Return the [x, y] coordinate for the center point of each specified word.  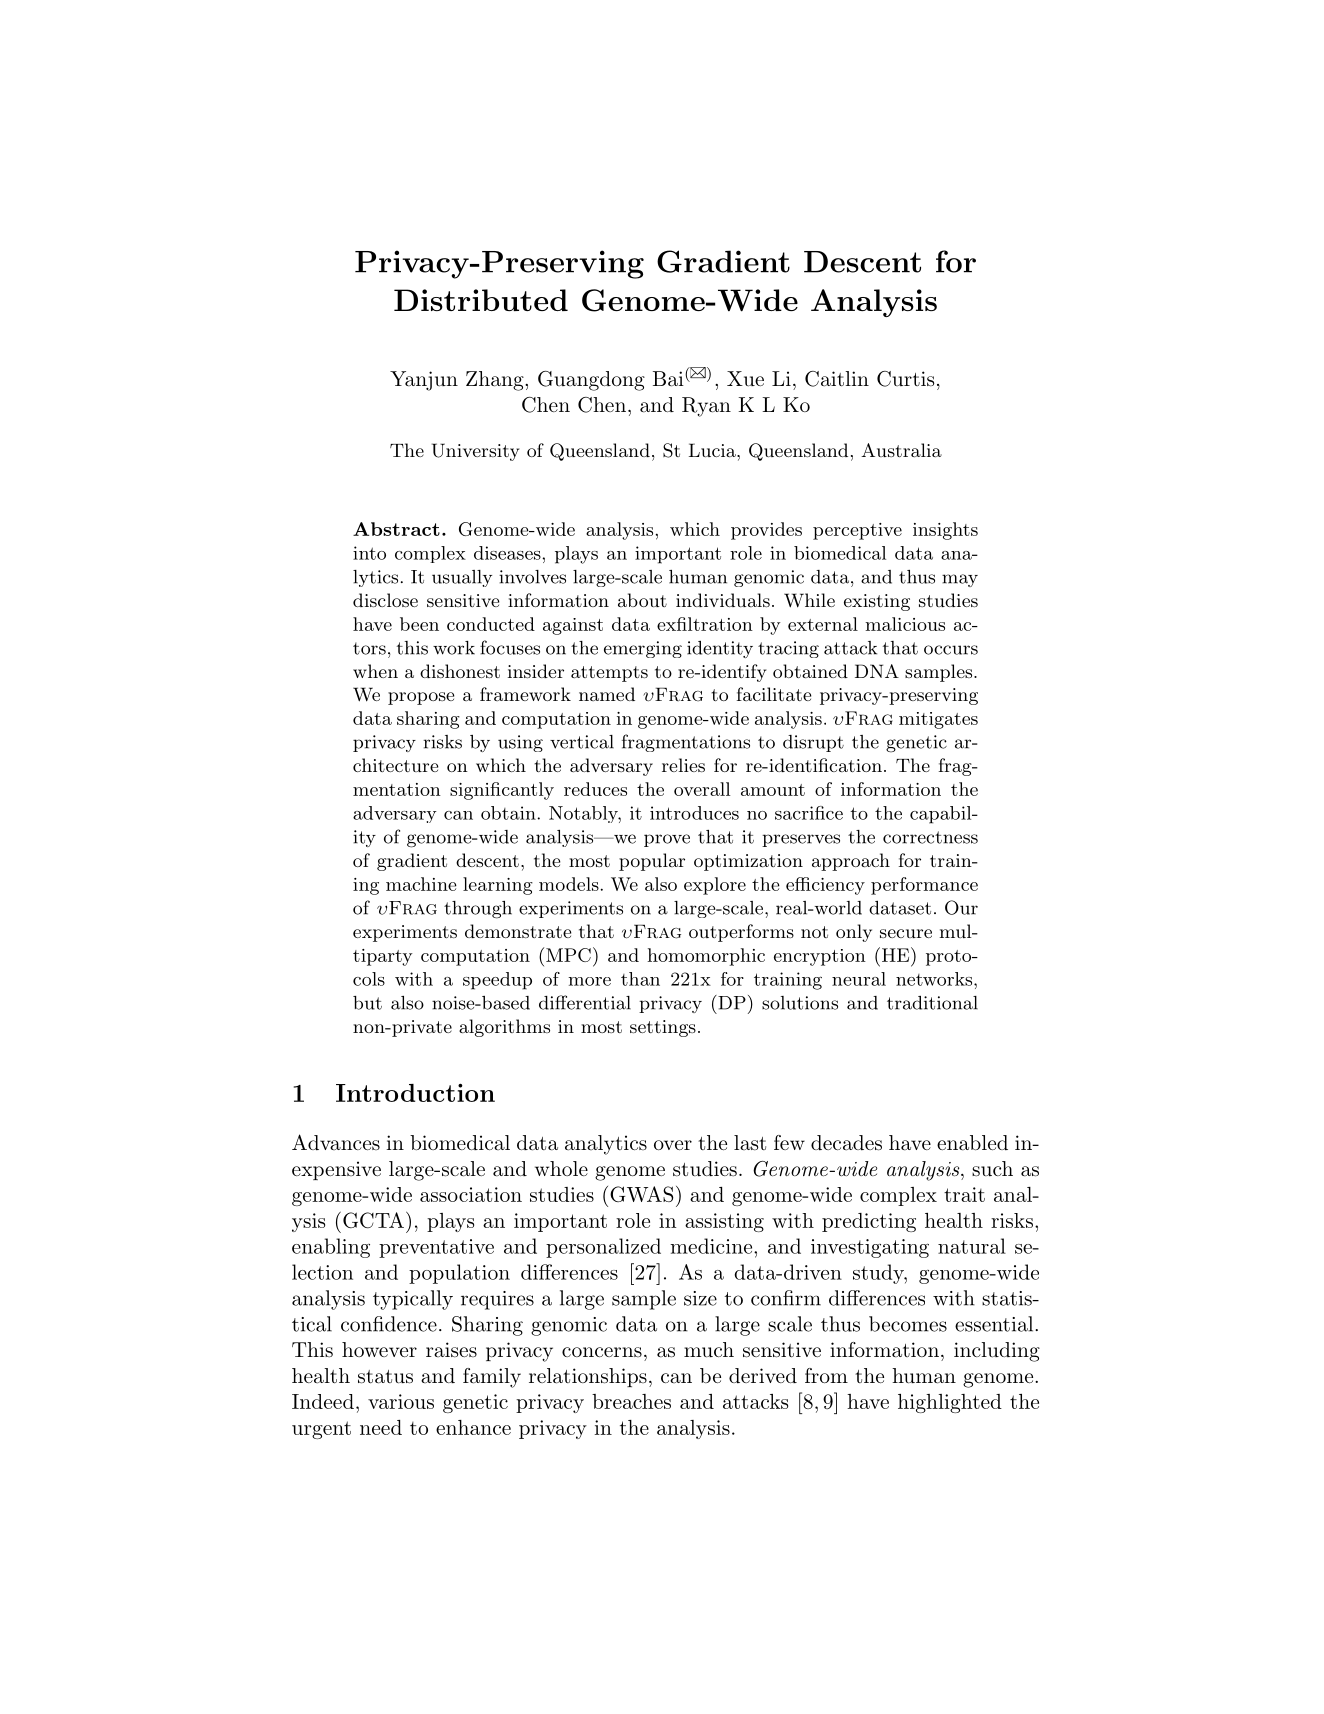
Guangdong [591, 381]
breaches [631, 1401]
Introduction [415, 1093]
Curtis [906, 379]
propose [421, 698]
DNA [877, 671]
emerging [643, 649]
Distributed [481, 300]
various [401, 1401]
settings [663, 1028]
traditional [932, 1003]
